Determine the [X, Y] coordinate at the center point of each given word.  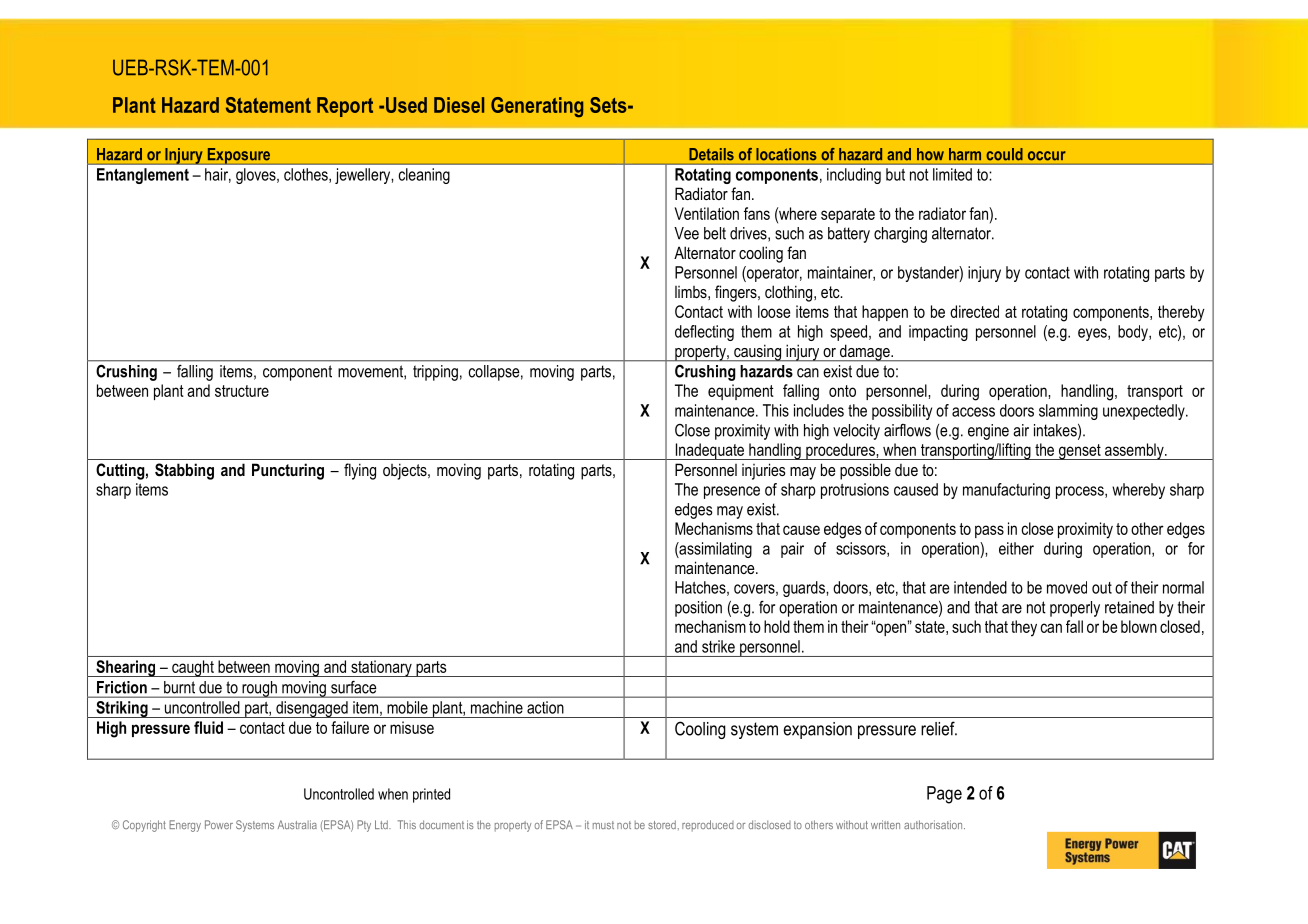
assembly [1134, 451]
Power [219, 824]
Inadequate [710, 451]
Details [711, 154]
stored [662, 824]
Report [345, 107]
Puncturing [288, 471]
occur [1046, 156]
